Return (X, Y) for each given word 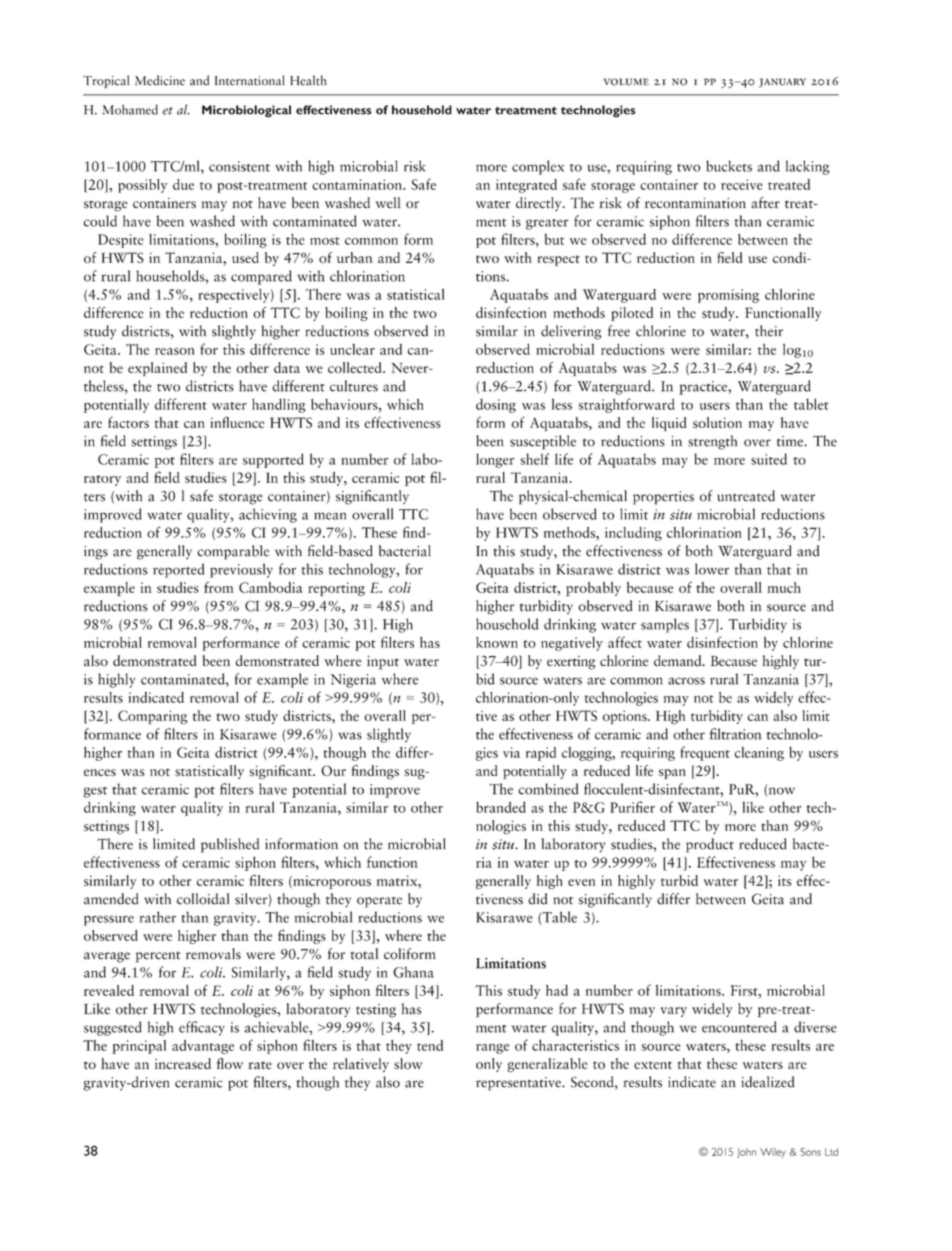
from (219, 587)
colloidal (203, 899)
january (782, 83)
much (784, 587)
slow (408, 1064)
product (710, 845)
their (769, 331)
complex (538, 167)
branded (501, 807)
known (497, 642)
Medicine (160, 80)
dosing (496, 406)
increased (183, 1064)
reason (174, 351)
